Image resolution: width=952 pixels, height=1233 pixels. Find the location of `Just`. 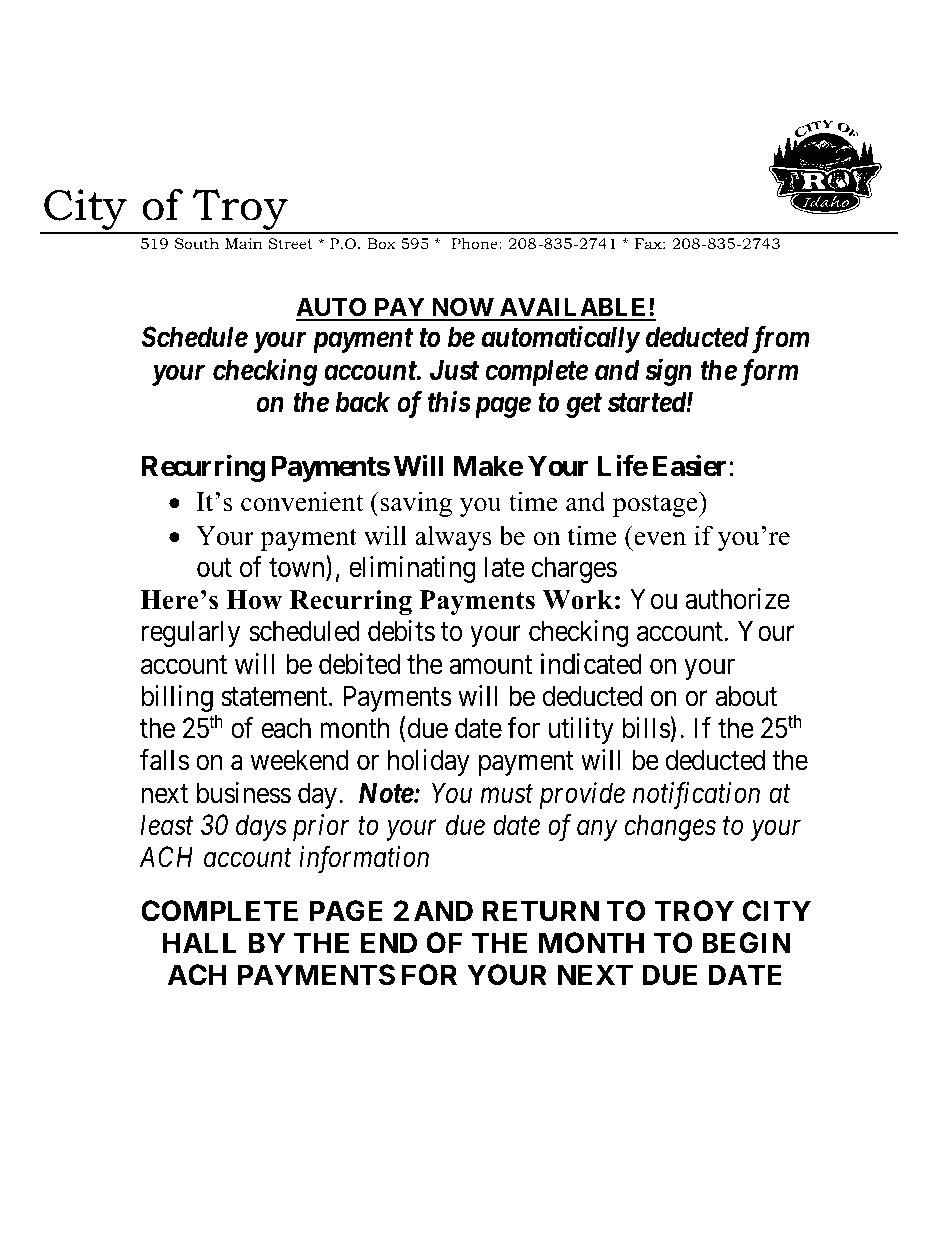

Just is located at coordinates (454, 370).
